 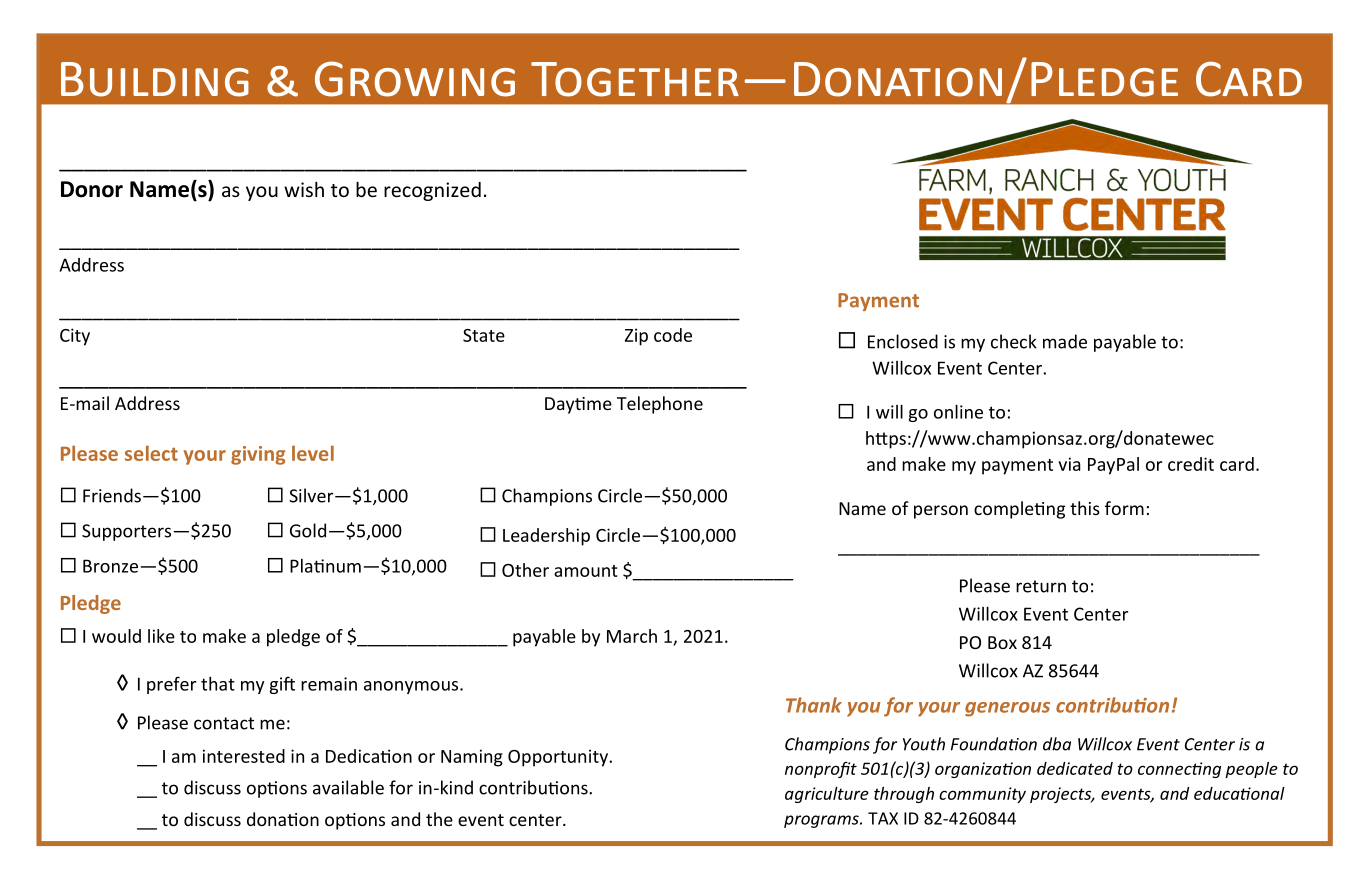 I want to click on Growing, so click(x=415, y=79).
